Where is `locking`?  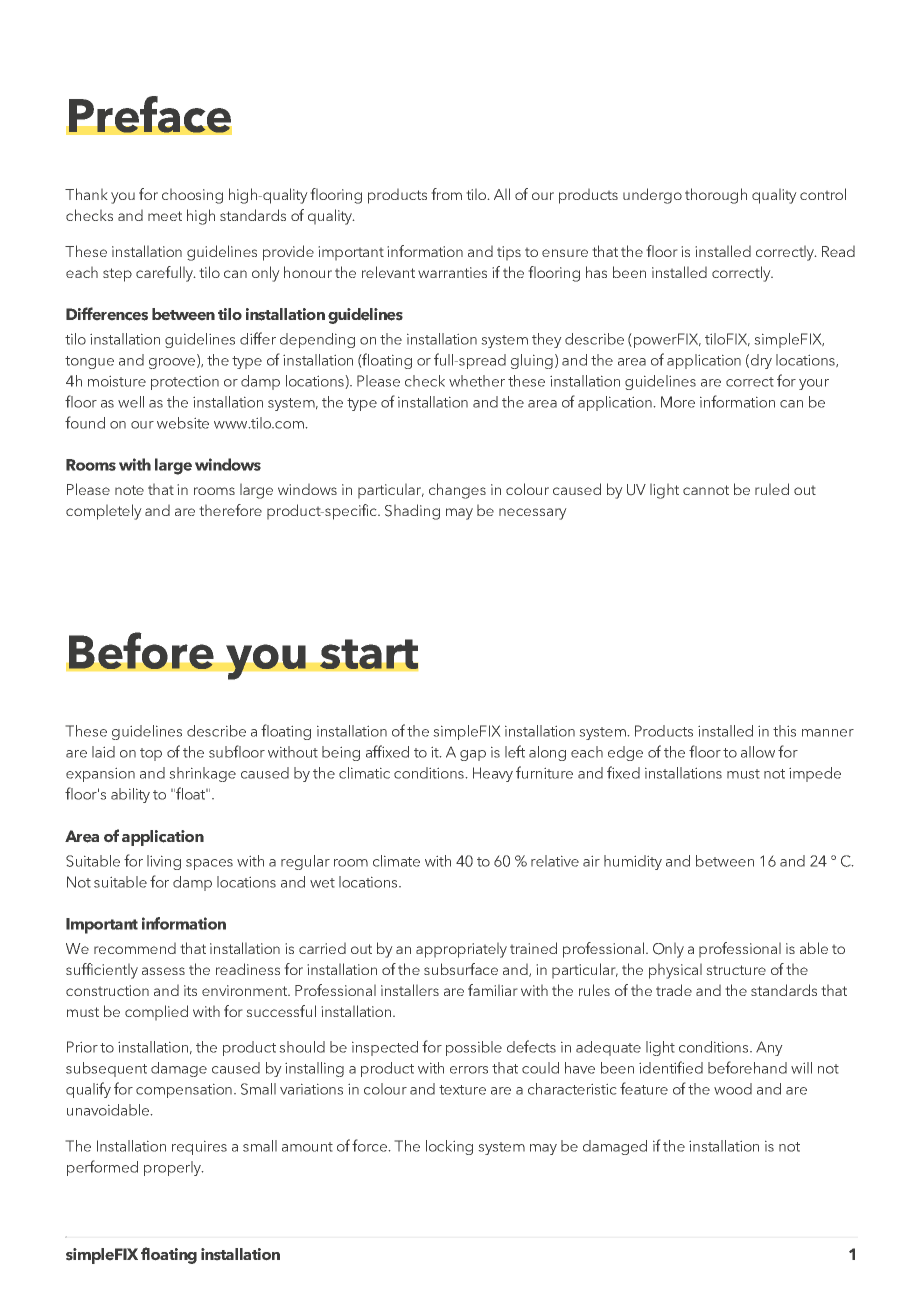
locking is located at coordinates (449, 1147).
